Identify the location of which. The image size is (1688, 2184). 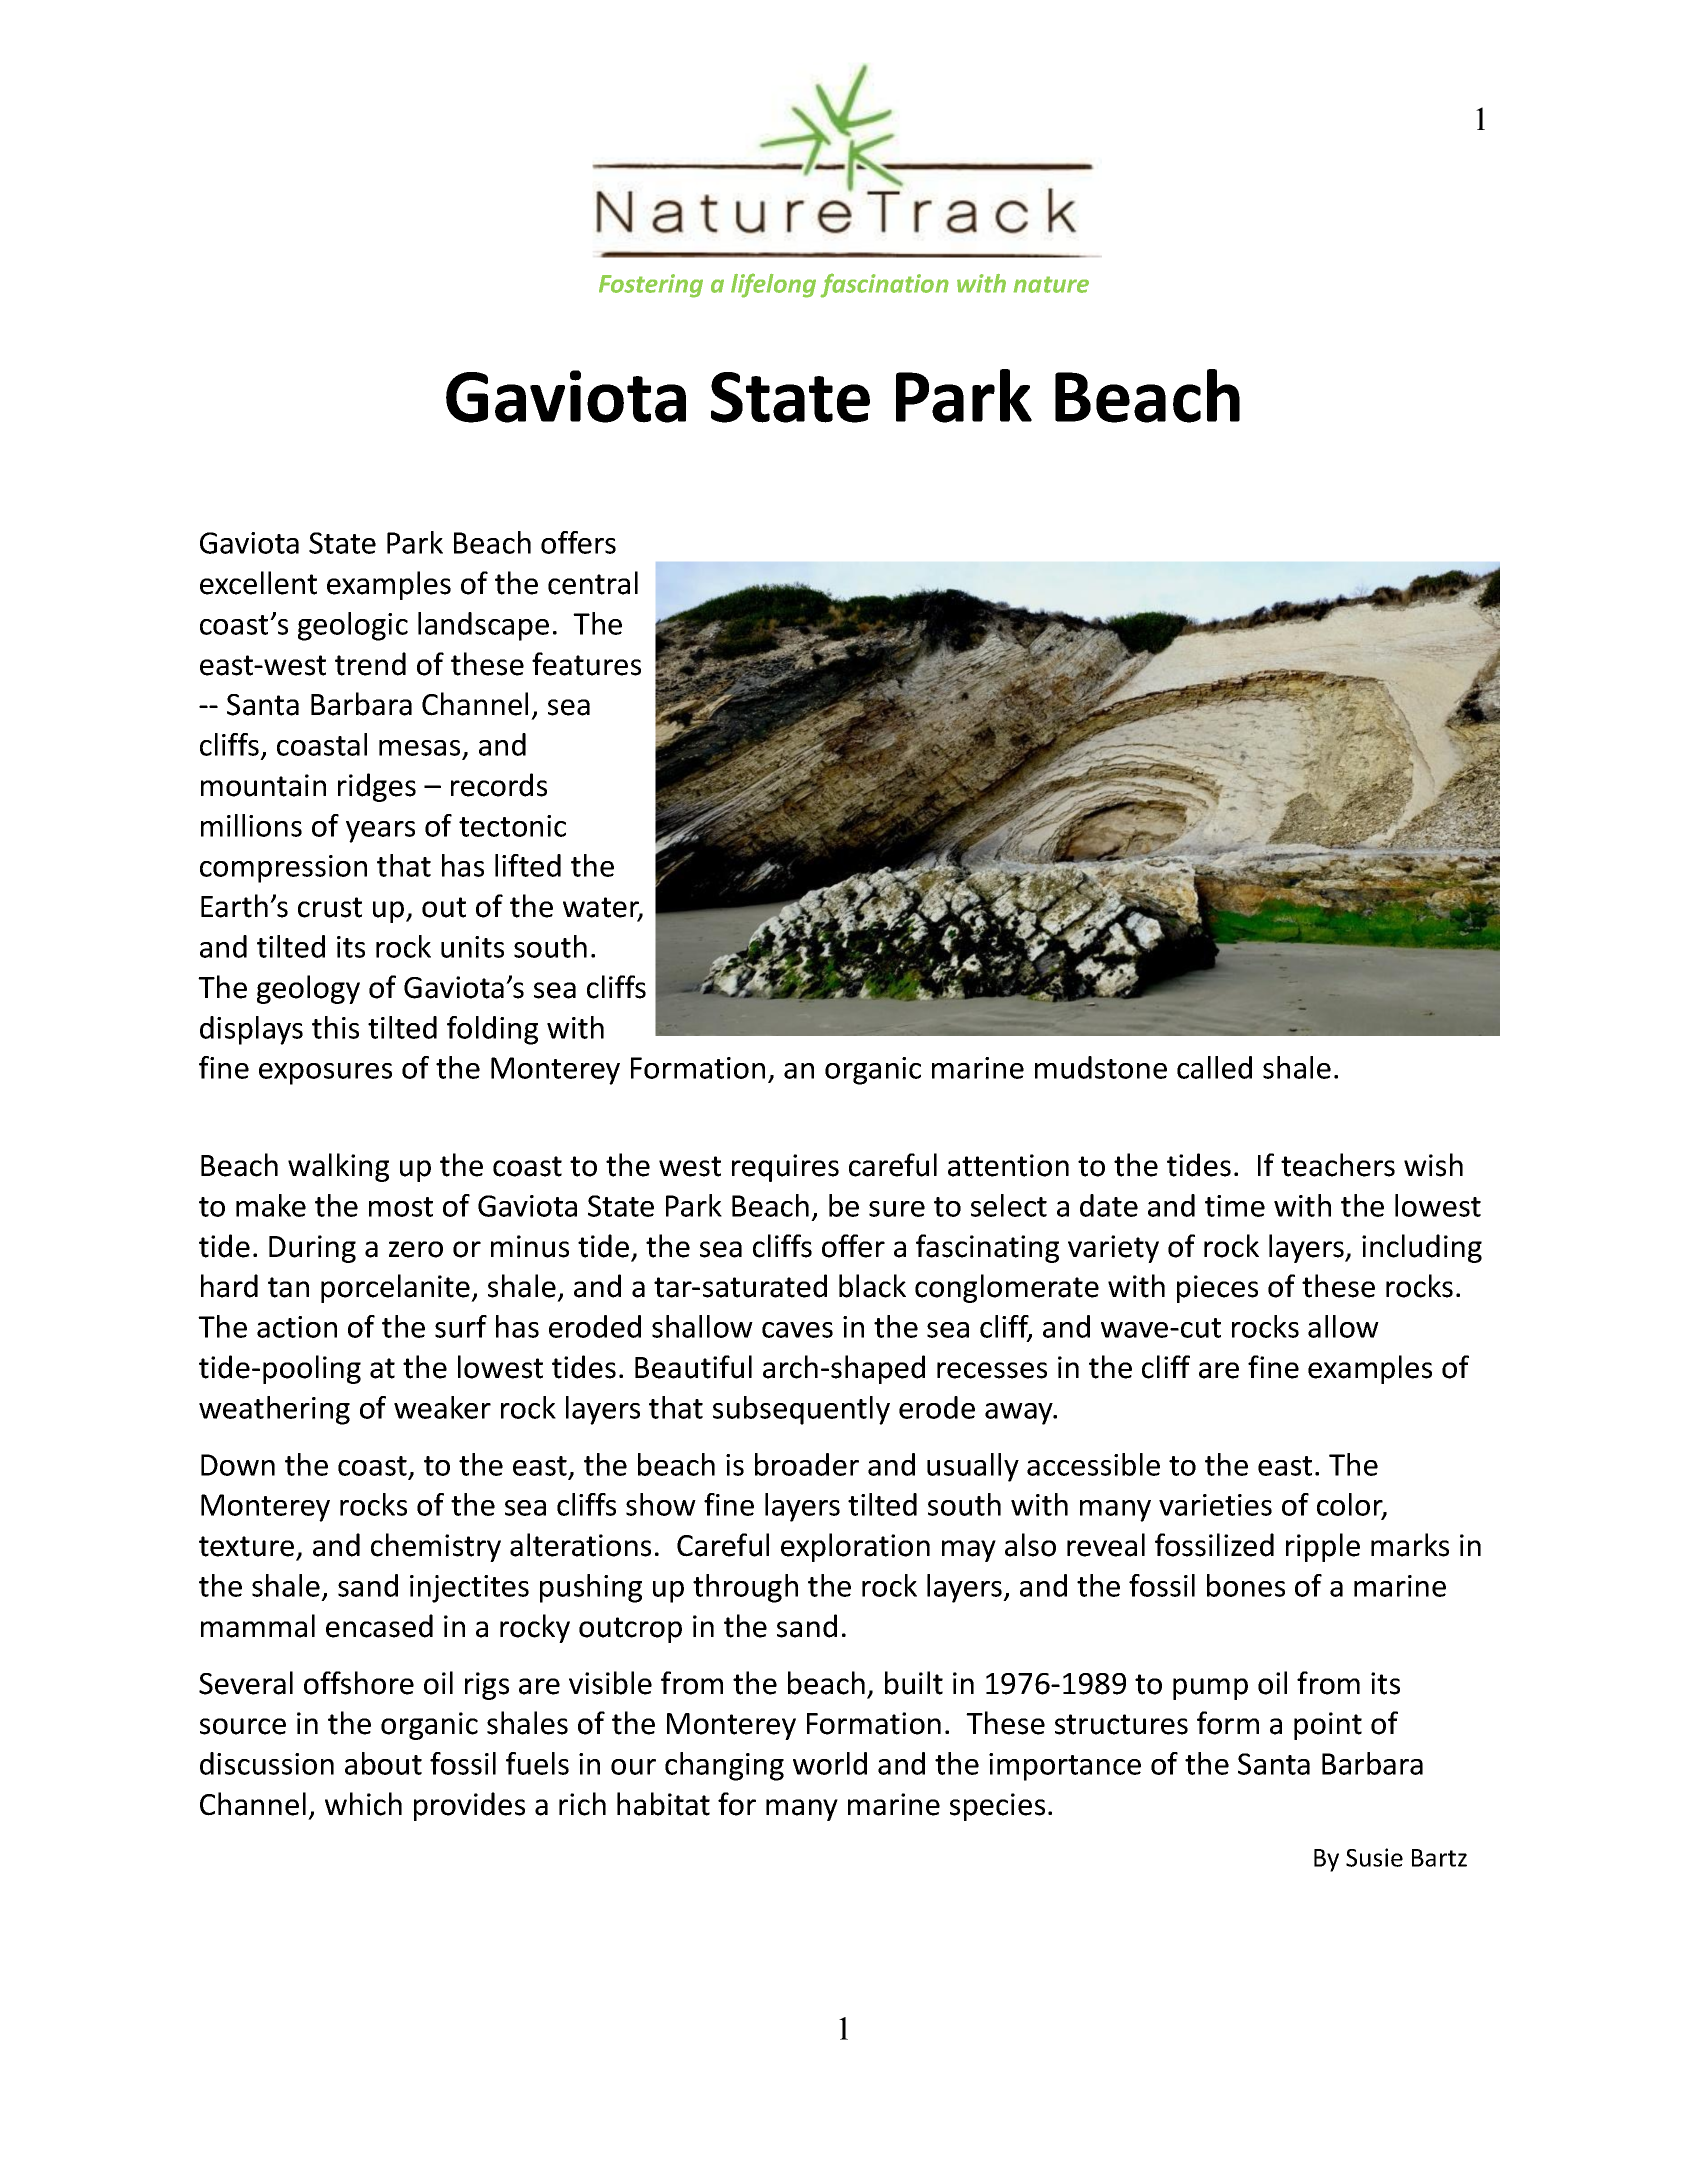
(363, 1804).
